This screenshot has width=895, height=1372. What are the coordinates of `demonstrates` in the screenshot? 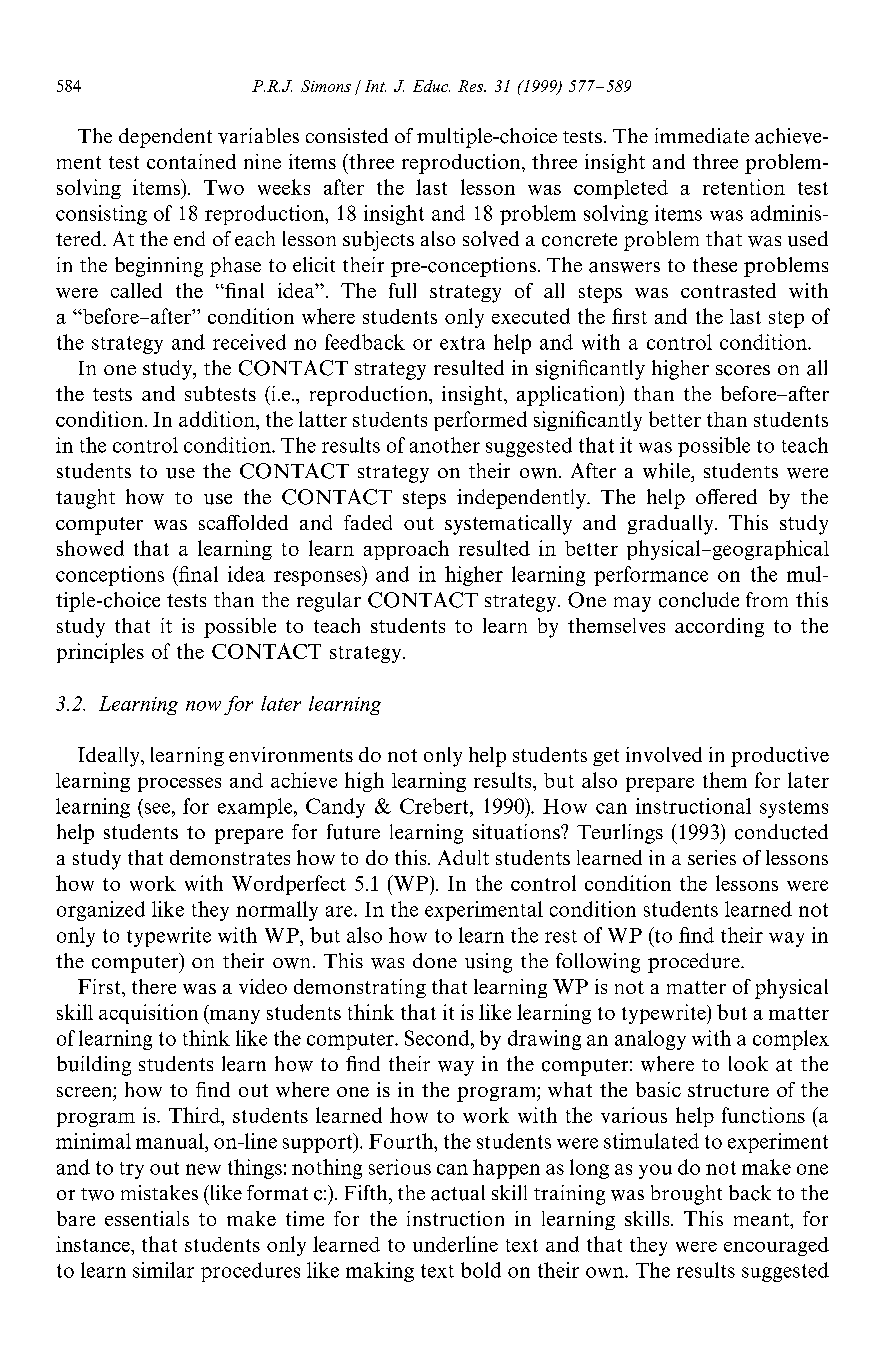 It's located at (230, 857).
